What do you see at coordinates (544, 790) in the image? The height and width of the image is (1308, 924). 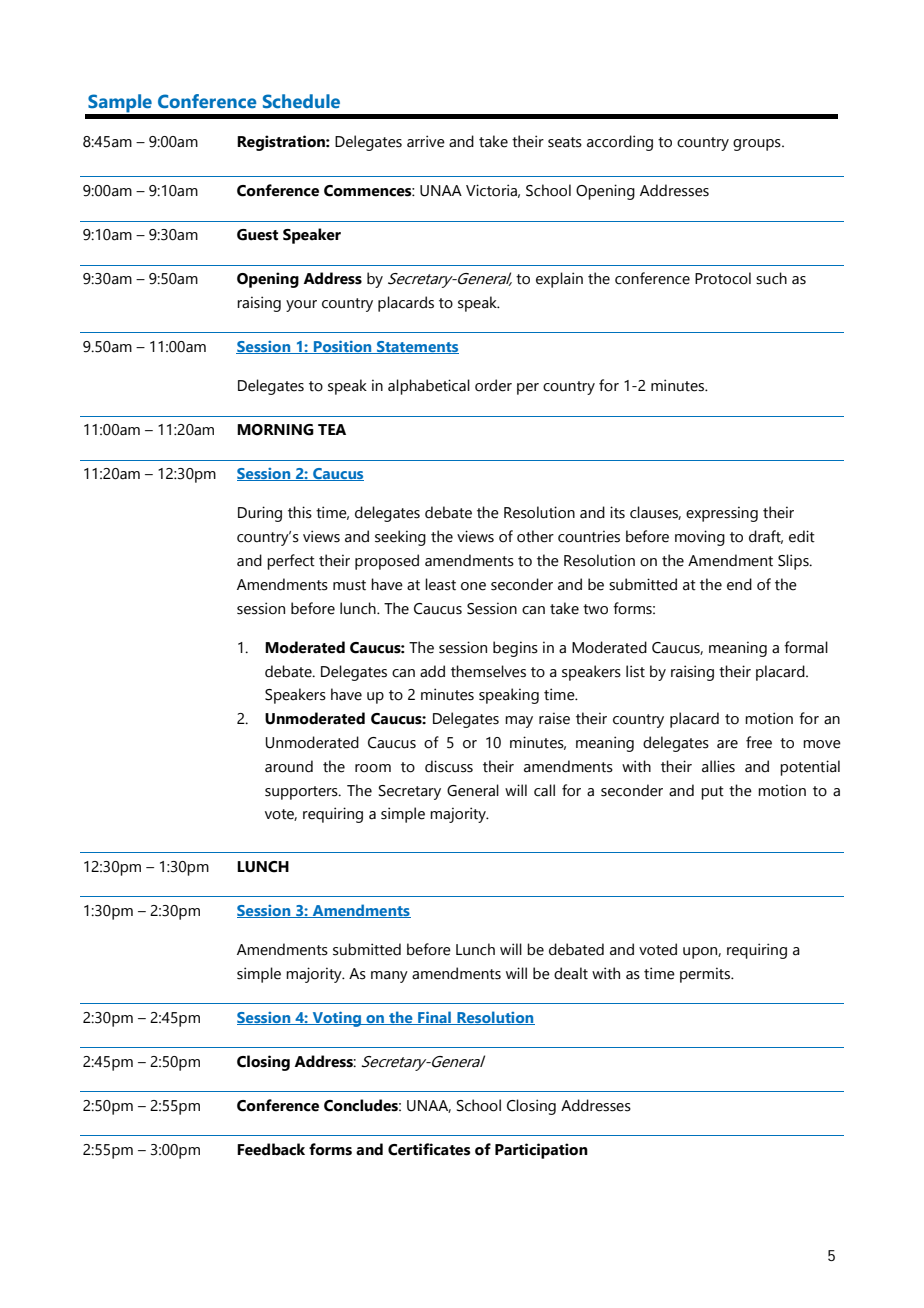 I see `call` at bounding box center [544, 790].
